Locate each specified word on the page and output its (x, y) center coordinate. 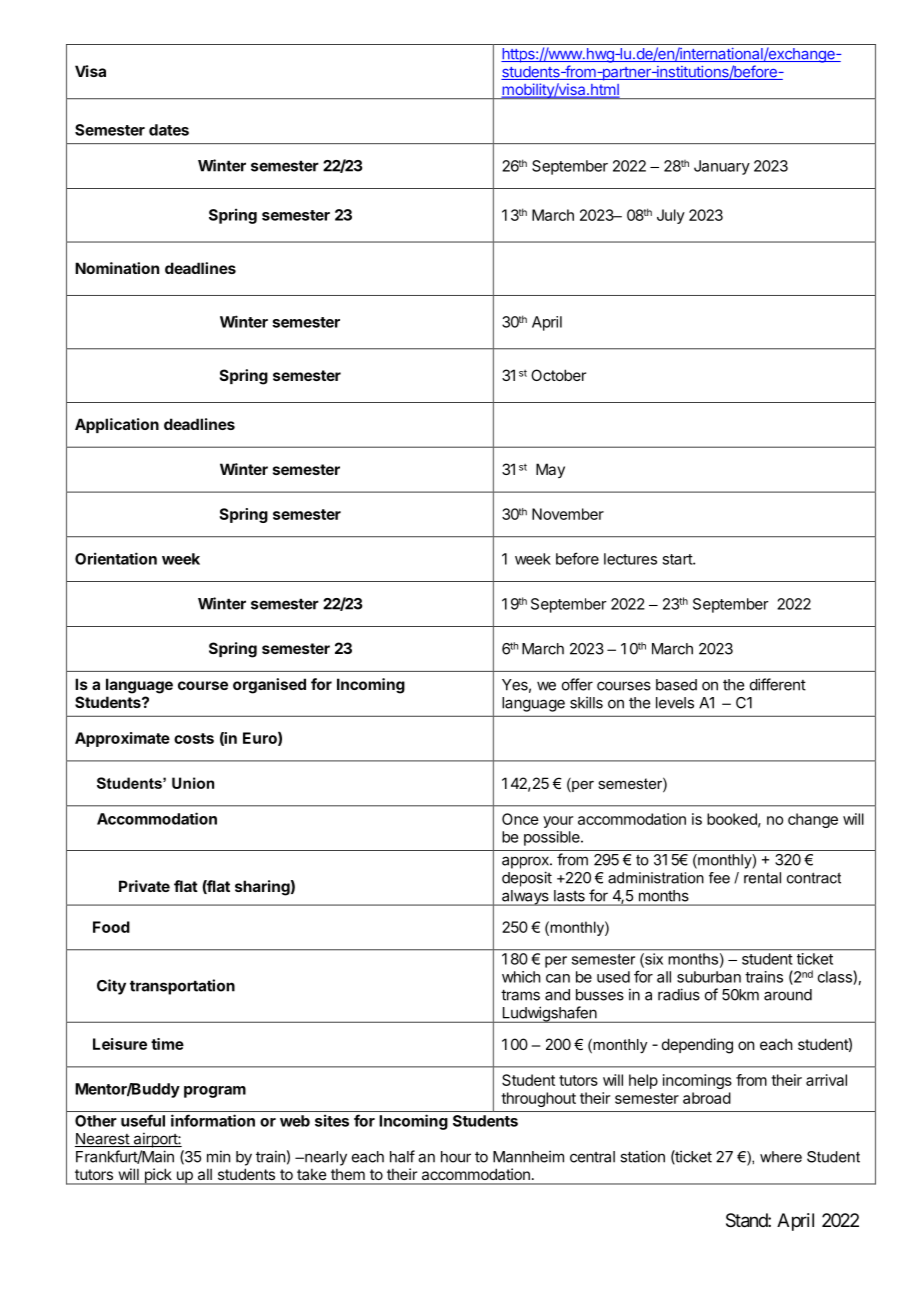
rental (762, 878)
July (671, 216)
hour (456, 1157)
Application (117, 425)
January (722, 167)
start (678, 559)
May (550, 470)
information (213, 1120)
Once (520, 819)
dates (169, 130)
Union (193, 783)
